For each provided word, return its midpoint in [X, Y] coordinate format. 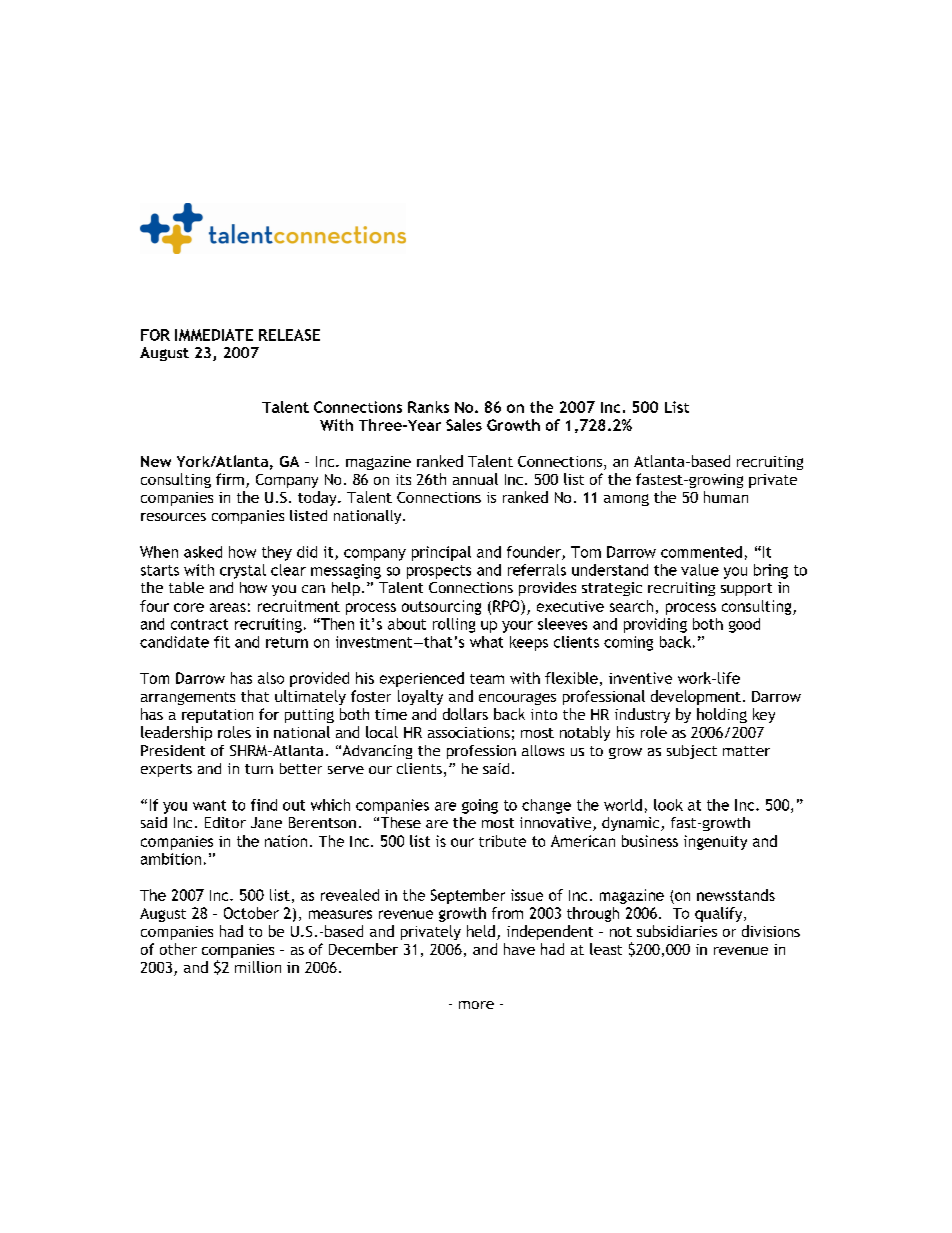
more [476, 1005]
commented [701, 552]
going [480, 806]
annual [475, 479]
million [258, 967]
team [487, 679]
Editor [225, 822]
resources [173, 517]
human [726, 497]
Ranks [428, 407]
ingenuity [715, 842]
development [696, 697]
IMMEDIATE [214, 335]
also [271, 678]
